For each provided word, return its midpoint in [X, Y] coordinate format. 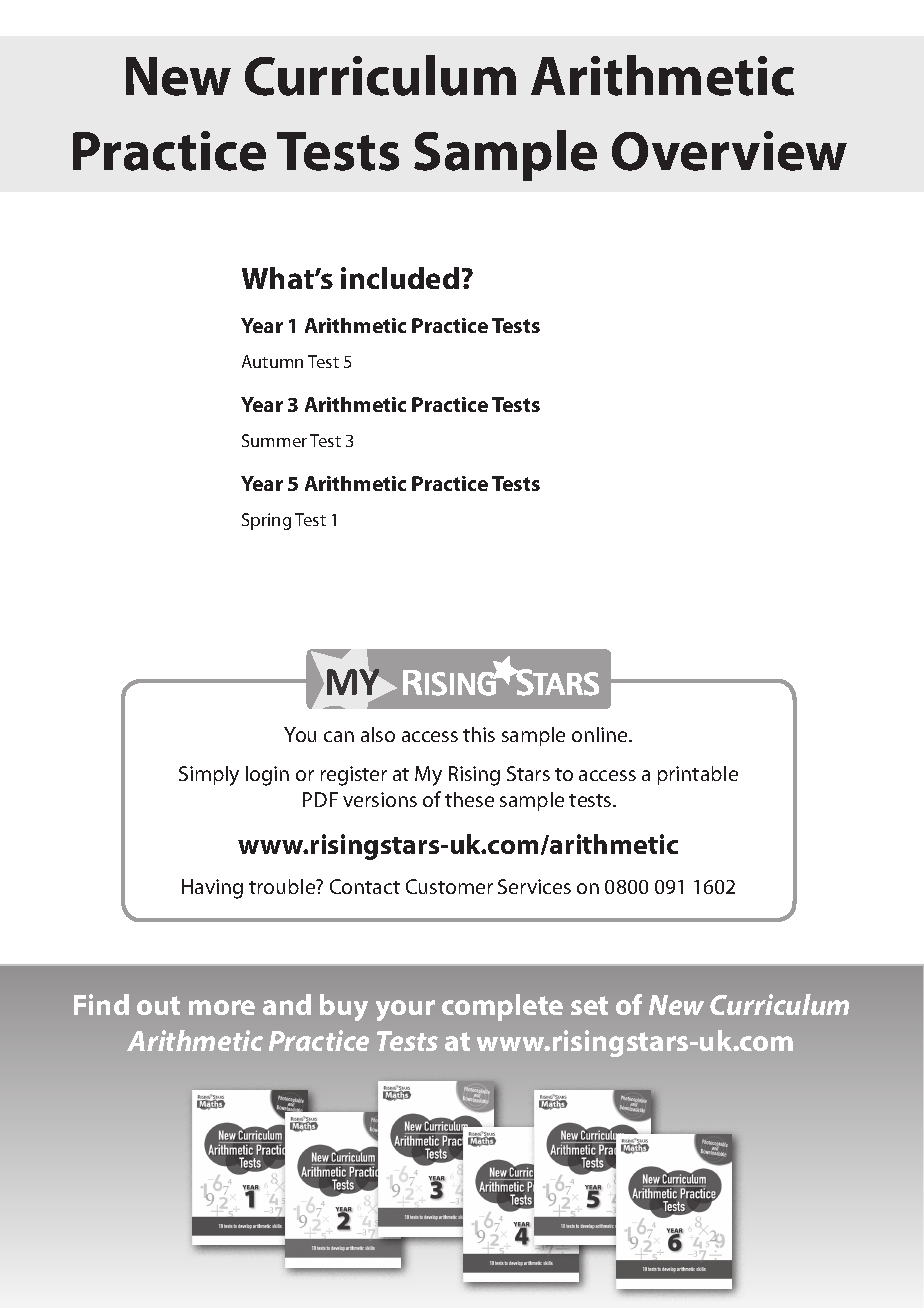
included [400, 278]
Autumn [272, 361]
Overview [729, 151]
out [158, 1005]
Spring [266, 521]
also [378, 734]
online [601, 734]
